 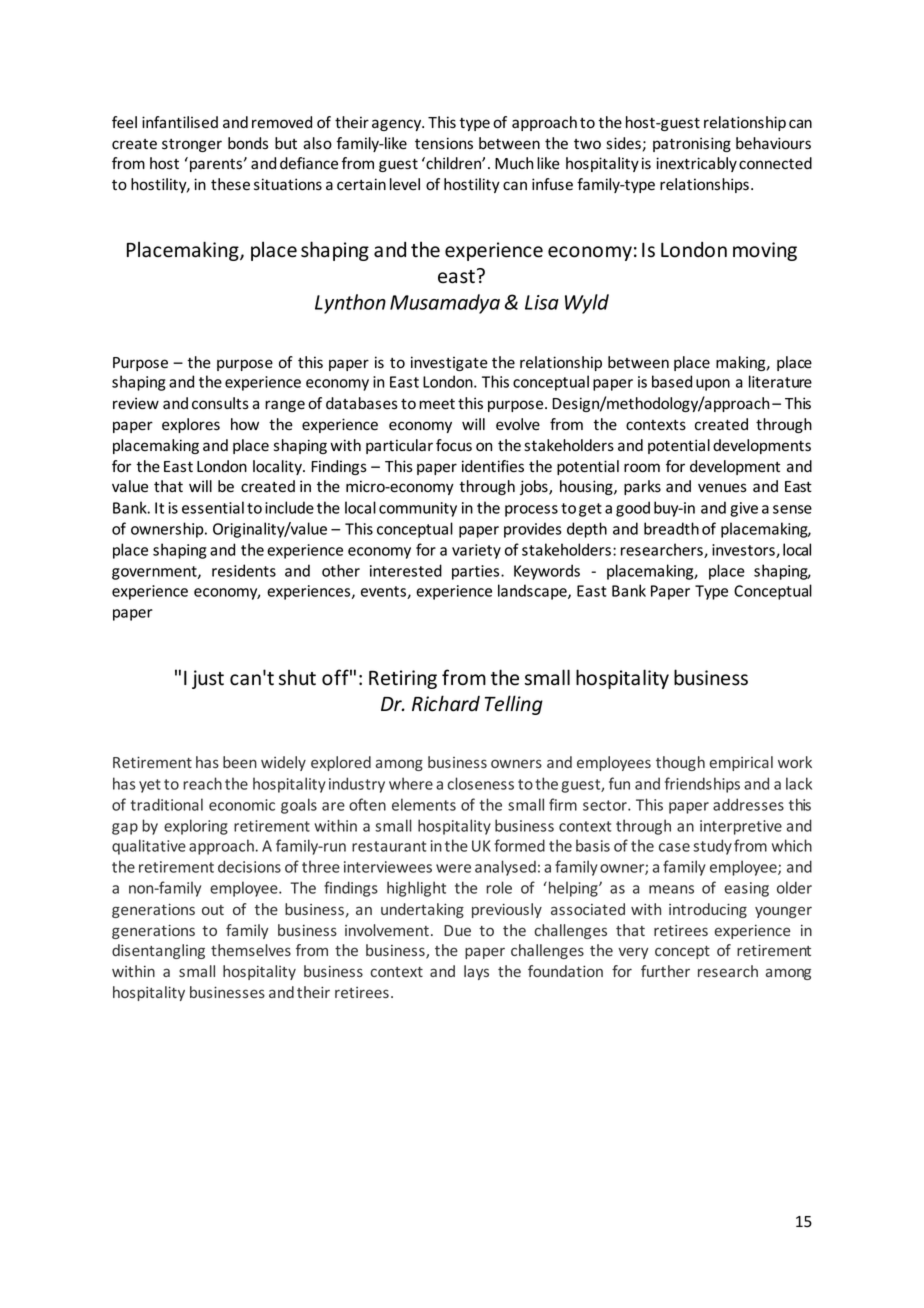 I want to click on investors, so click(x=744, y=551).
